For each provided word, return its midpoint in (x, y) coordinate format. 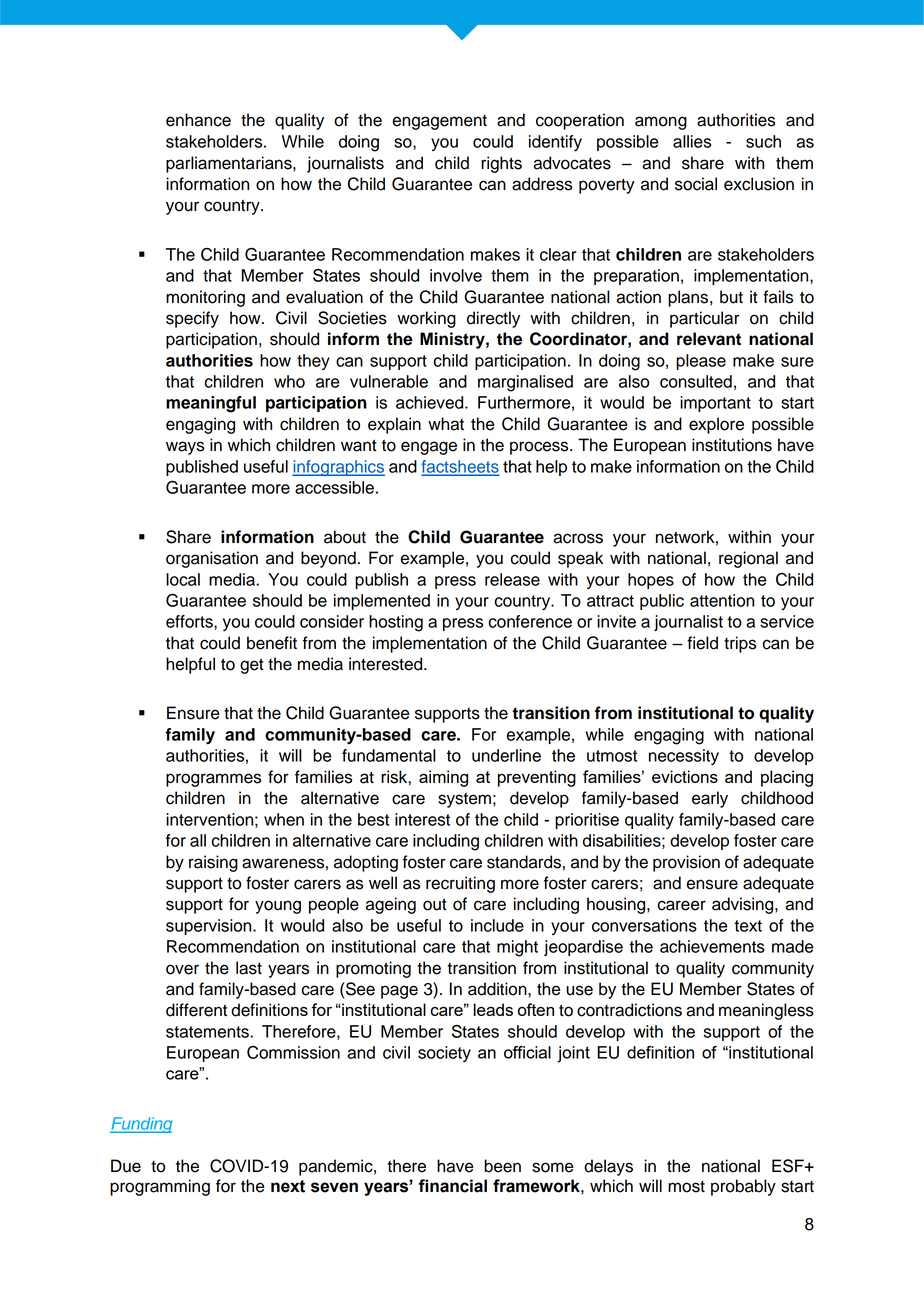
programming (160, 1187)
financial (452, 1186)
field (702, 643)
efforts (190, 622)
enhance (198, 120)
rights (501, 164)
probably (743, 1187)
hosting (396, 623)
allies (692, 141)
